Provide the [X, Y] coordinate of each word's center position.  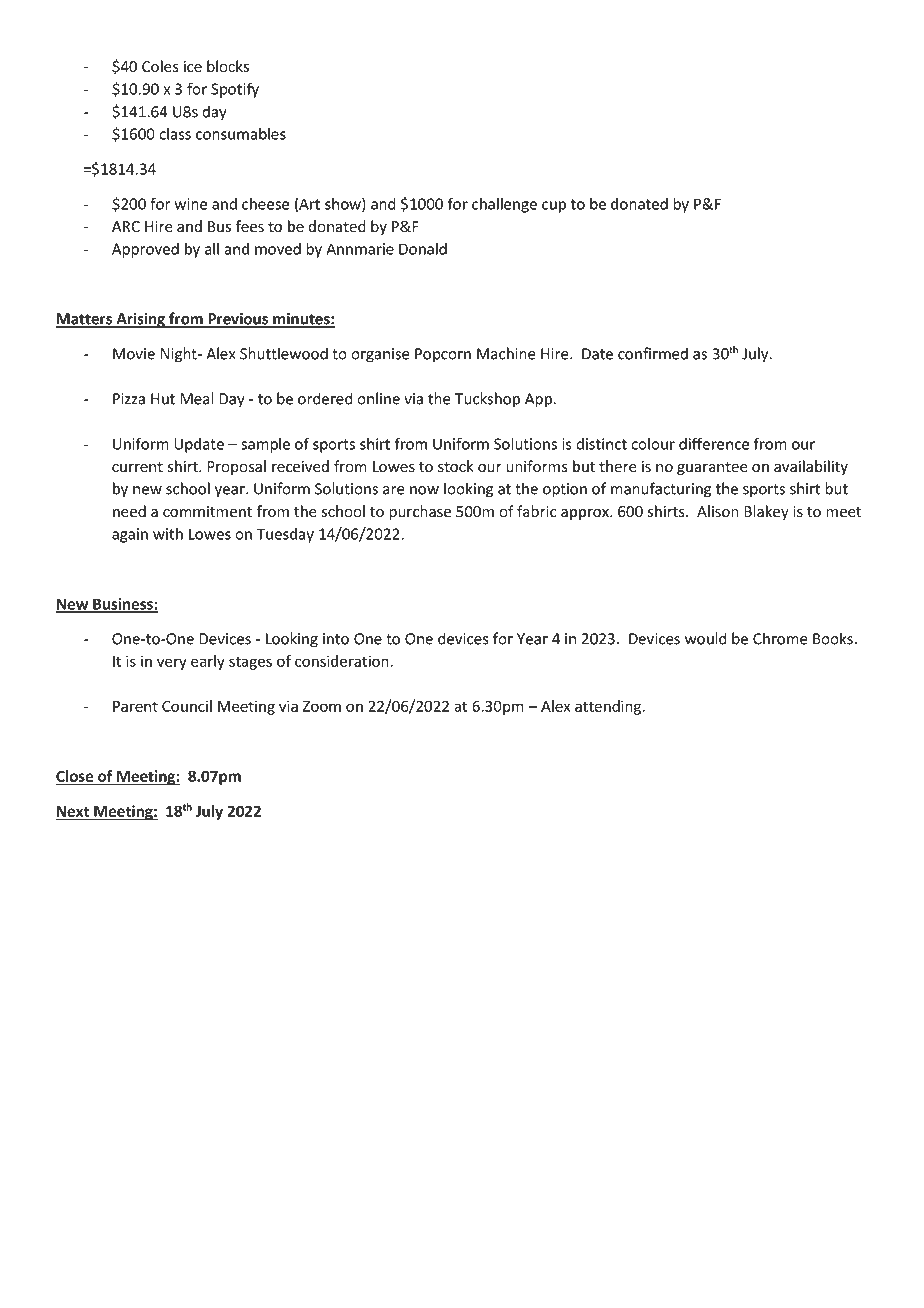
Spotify [235, 90]
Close [76, 777]
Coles [160, 66]
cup [554, 207]
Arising [140, 320]
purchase [420, 512]
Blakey [766, 512]
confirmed [653, 353]
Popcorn [443, 355]
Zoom [321, 706]
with [168, 533]
